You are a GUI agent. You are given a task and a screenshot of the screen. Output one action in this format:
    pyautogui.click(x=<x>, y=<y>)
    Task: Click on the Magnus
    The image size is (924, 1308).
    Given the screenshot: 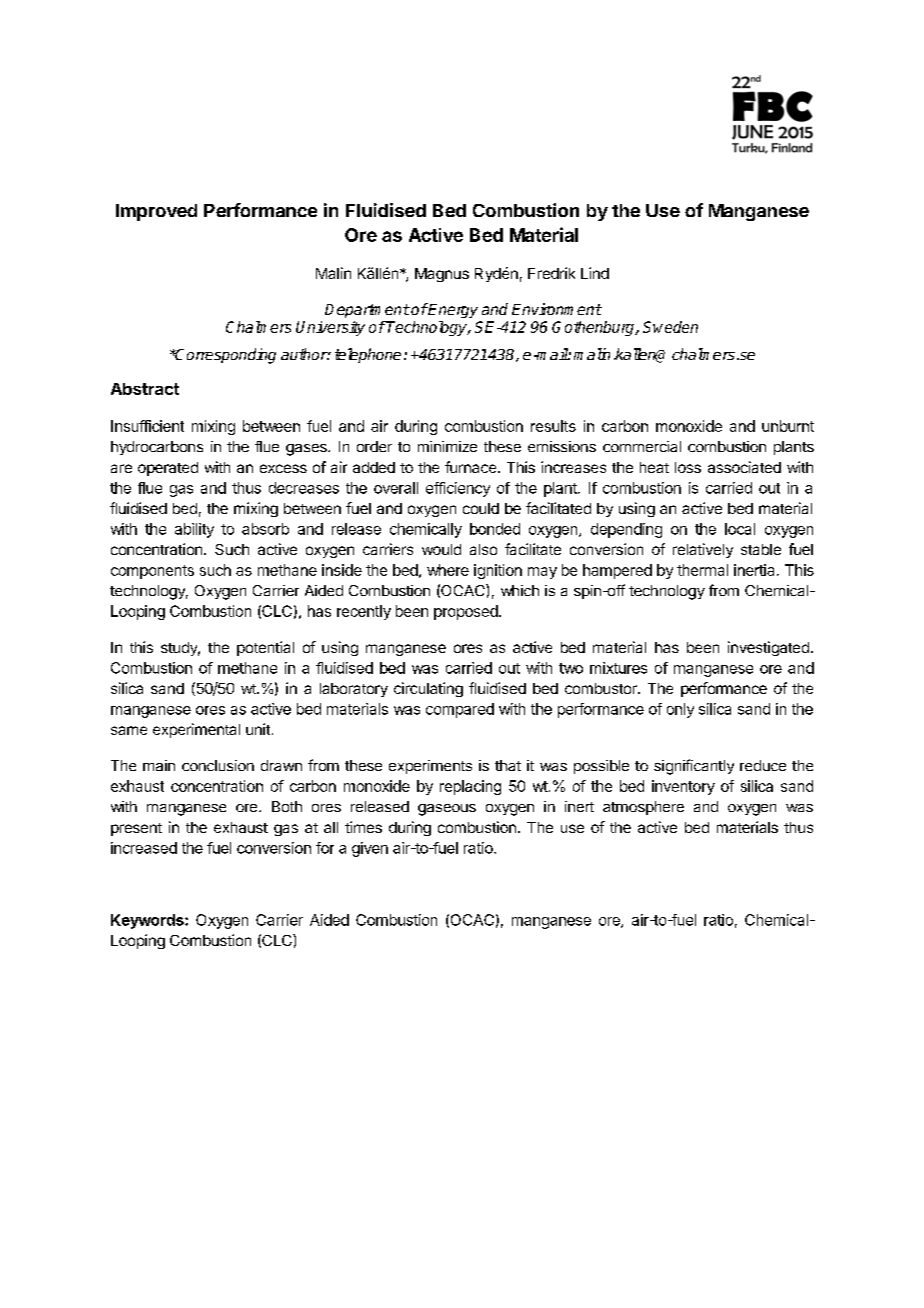 What is the action you would take?
    pyautogui.click(x=442, y=275)
